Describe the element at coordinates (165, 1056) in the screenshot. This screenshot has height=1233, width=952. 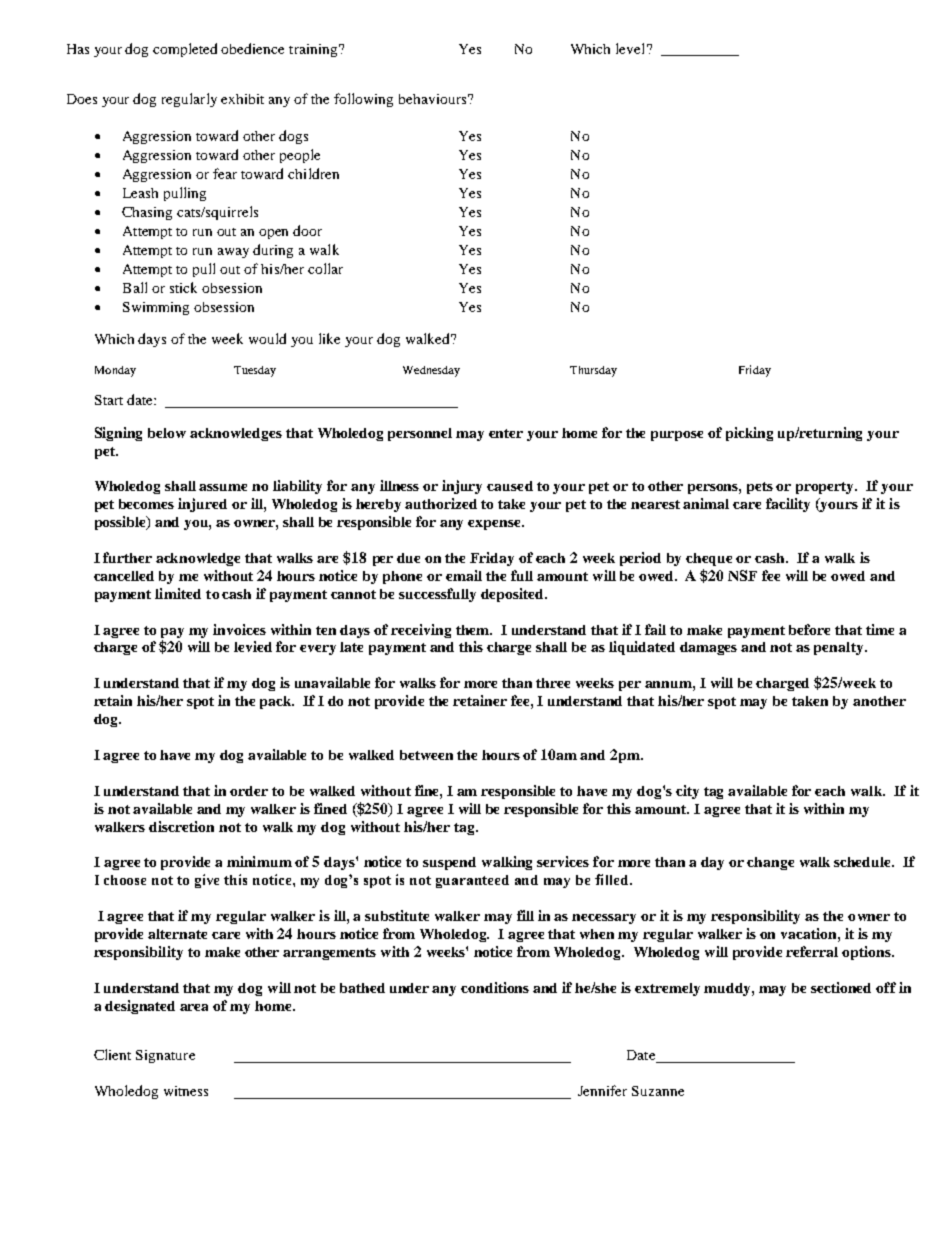
I see `Signature` at that location.
